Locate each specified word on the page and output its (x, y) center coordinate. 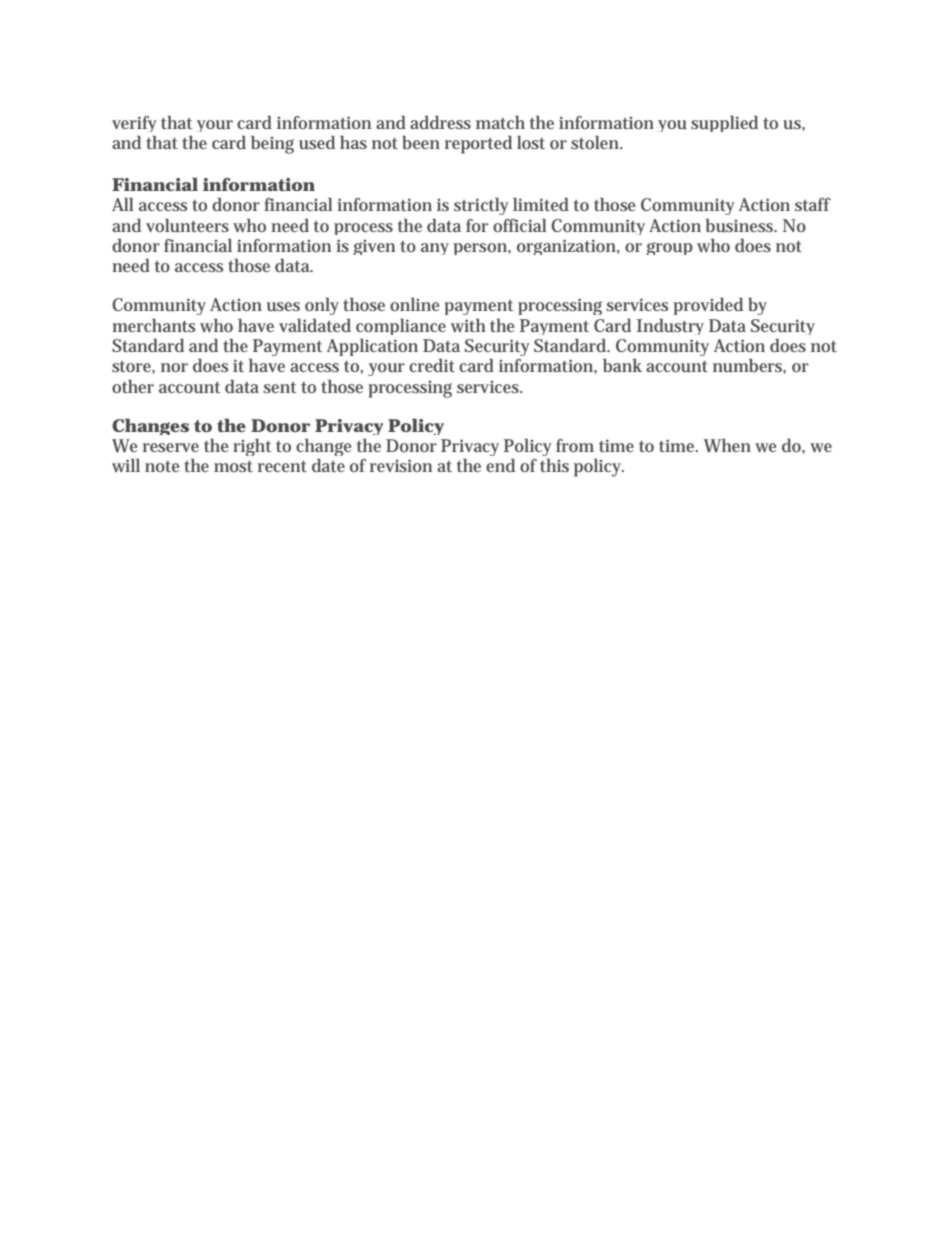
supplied (724, 123)
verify (134, 126)
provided (708, 306)
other (133, 386)
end (500, 465)
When (727, 445)
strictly (481, 206)
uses (283, 306)
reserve (171, 447)
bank (622, 365)
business (741, 225)
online (415, 304)
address (440, 122)
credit (432, 365)
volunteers (187, 225)
